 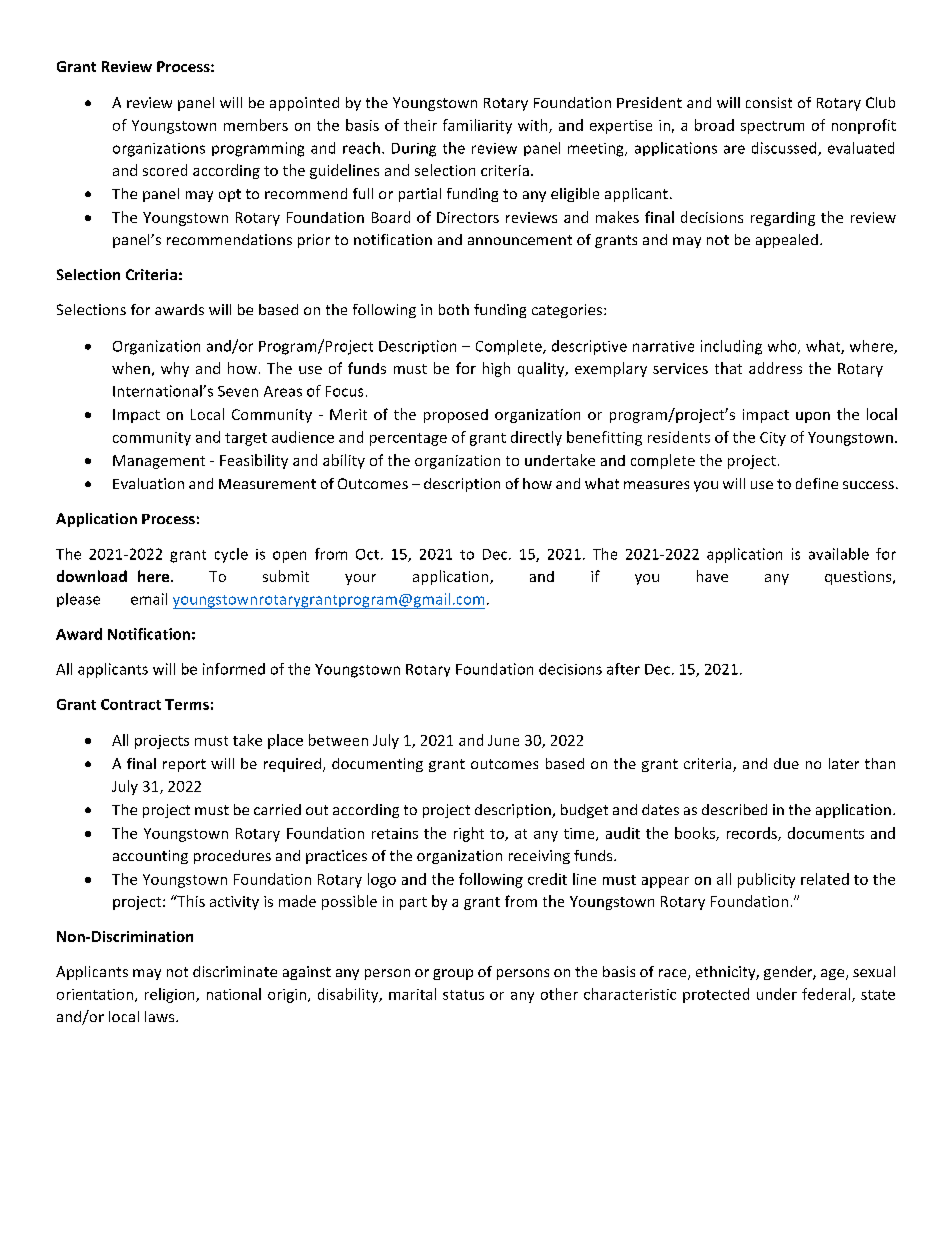 I want to click on status, so click(x=463, y=995).
